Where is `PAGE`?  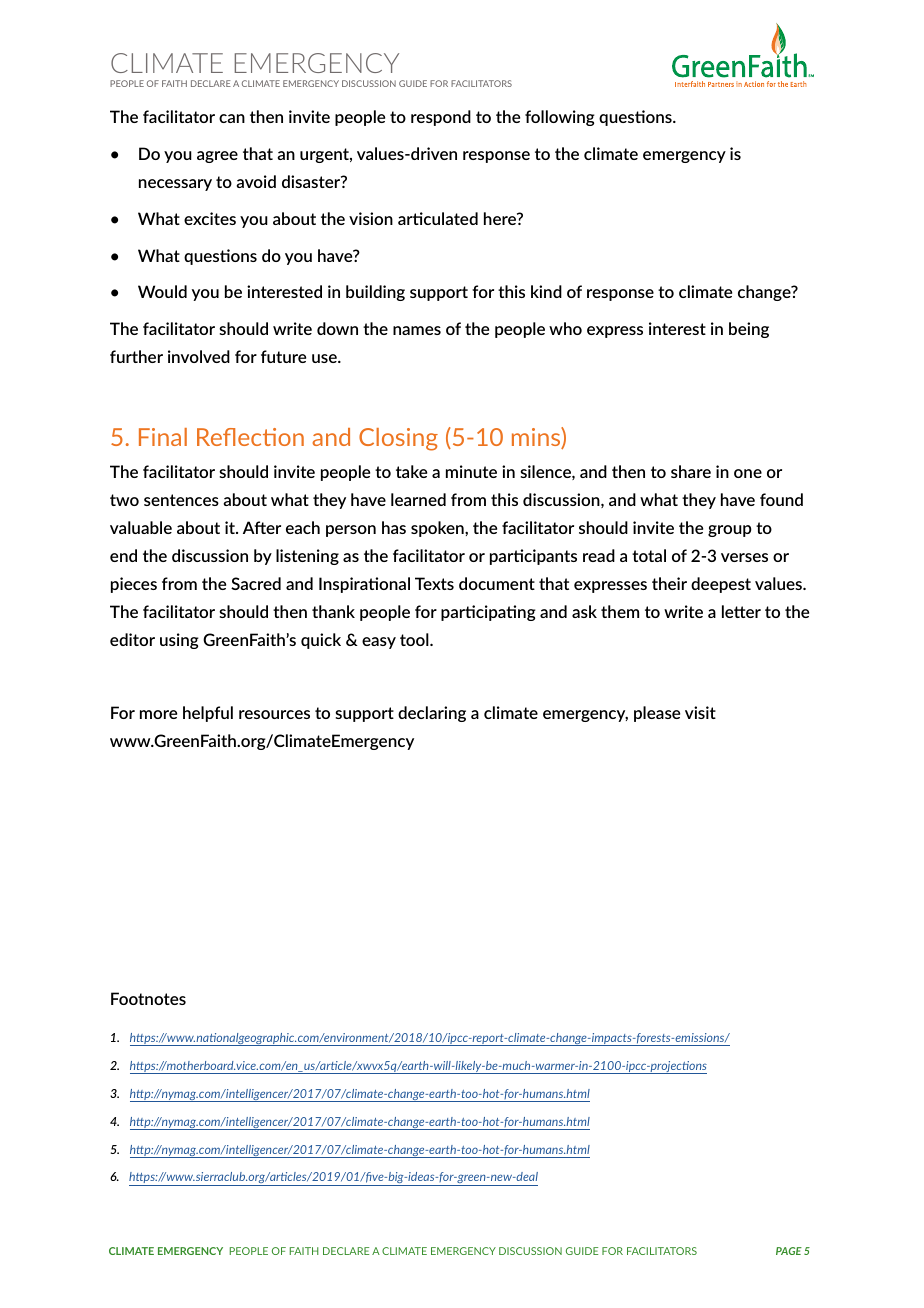 PAGE is located at coordinates (789, 1251).
